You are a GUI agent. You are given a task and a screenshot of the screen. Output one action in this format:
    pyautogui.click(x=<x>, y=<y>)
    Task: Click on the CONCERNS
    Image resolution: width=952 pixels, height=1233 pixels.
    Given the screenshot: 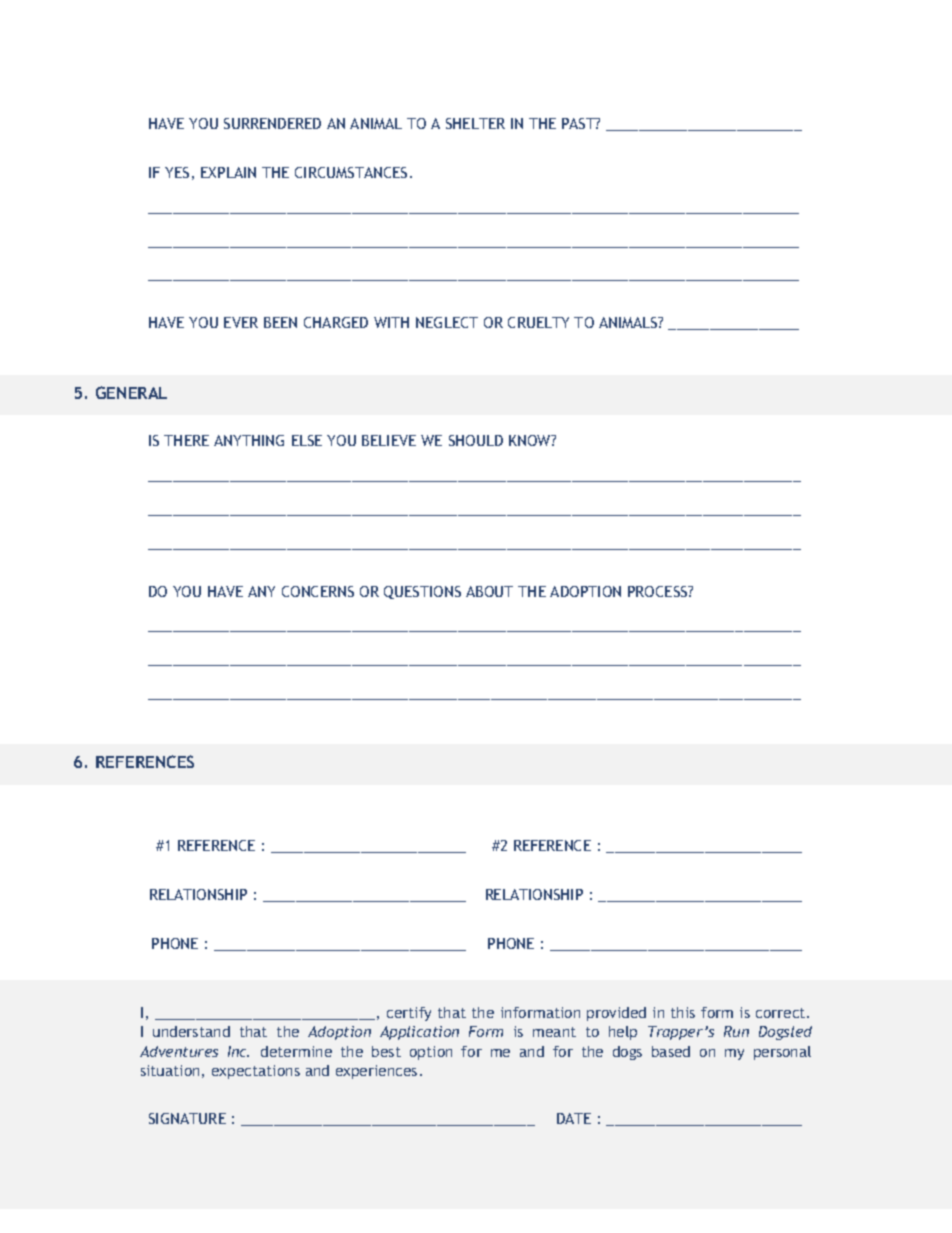 What is the action you would take?
    pyautogui.click(x=318, y=591)
